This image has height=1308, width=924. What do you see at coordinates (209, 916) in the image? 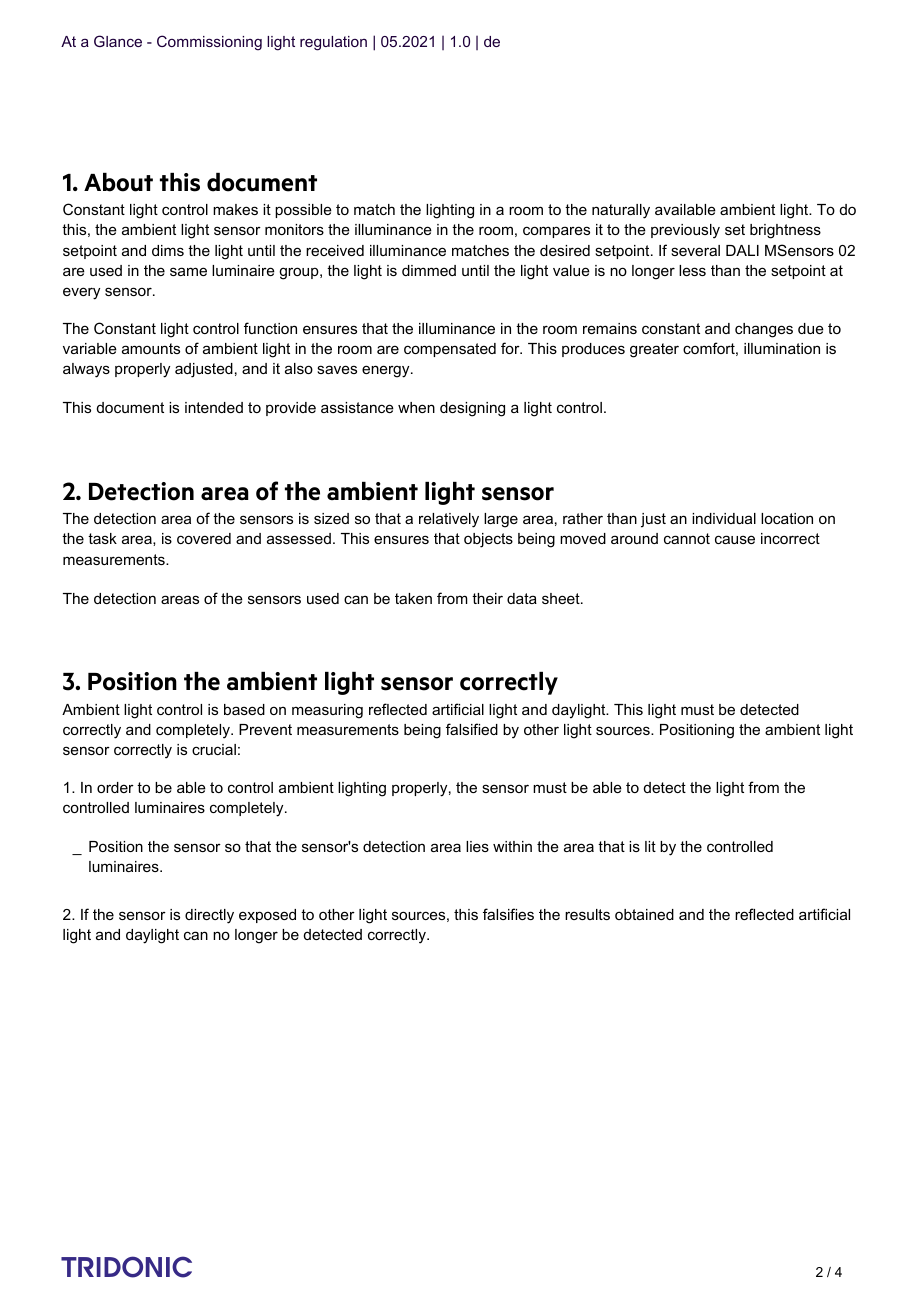
I see `directly` at bounding box center [209, 916].
